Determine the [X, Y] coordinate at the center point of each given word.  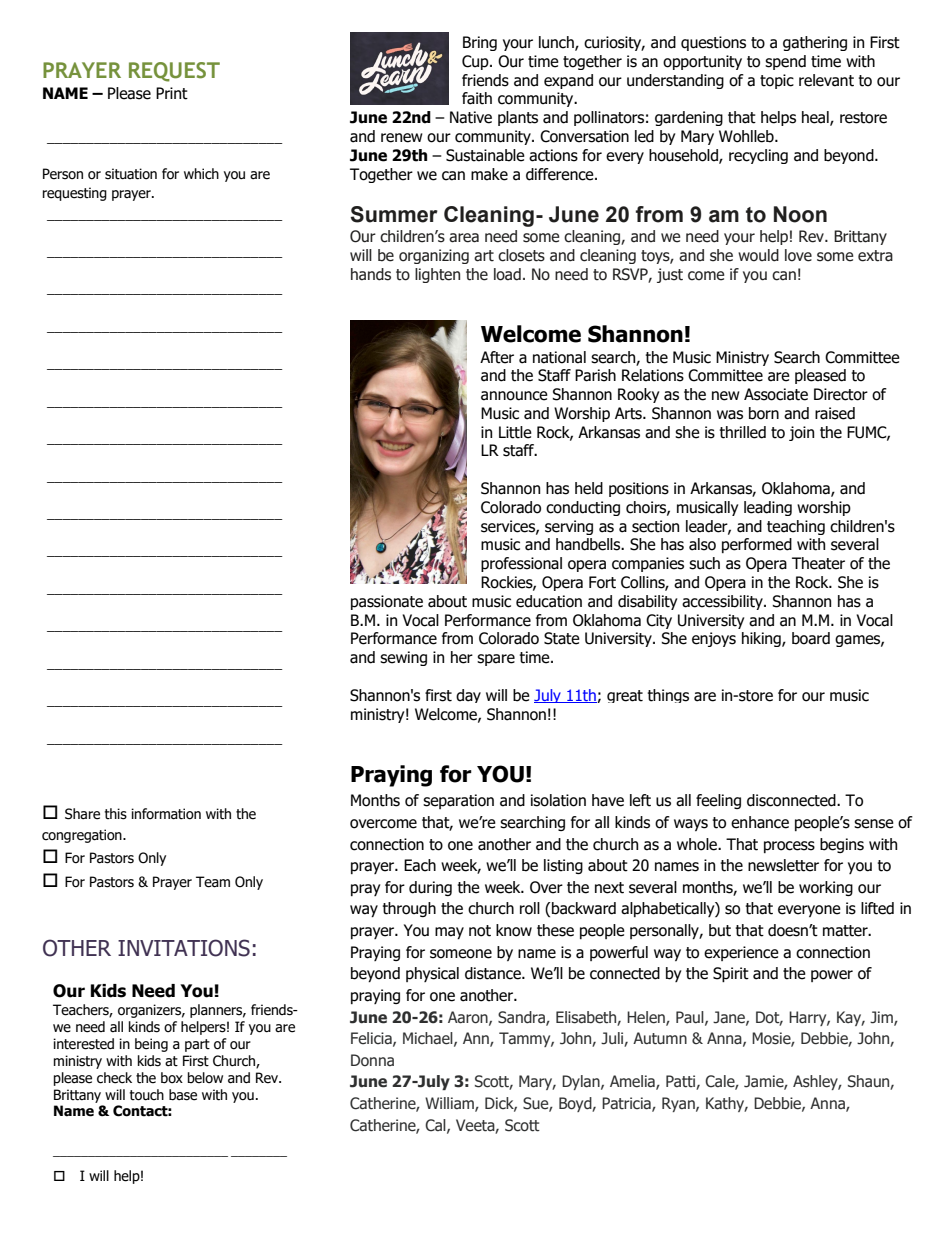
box [172, 1078]
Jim [882, 1018]
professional [521, 564]
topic [777, 81]
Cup [476, 62]
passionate [387, 602]
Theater [818, 563]
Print [172, 93]
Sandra [522, 1018]
